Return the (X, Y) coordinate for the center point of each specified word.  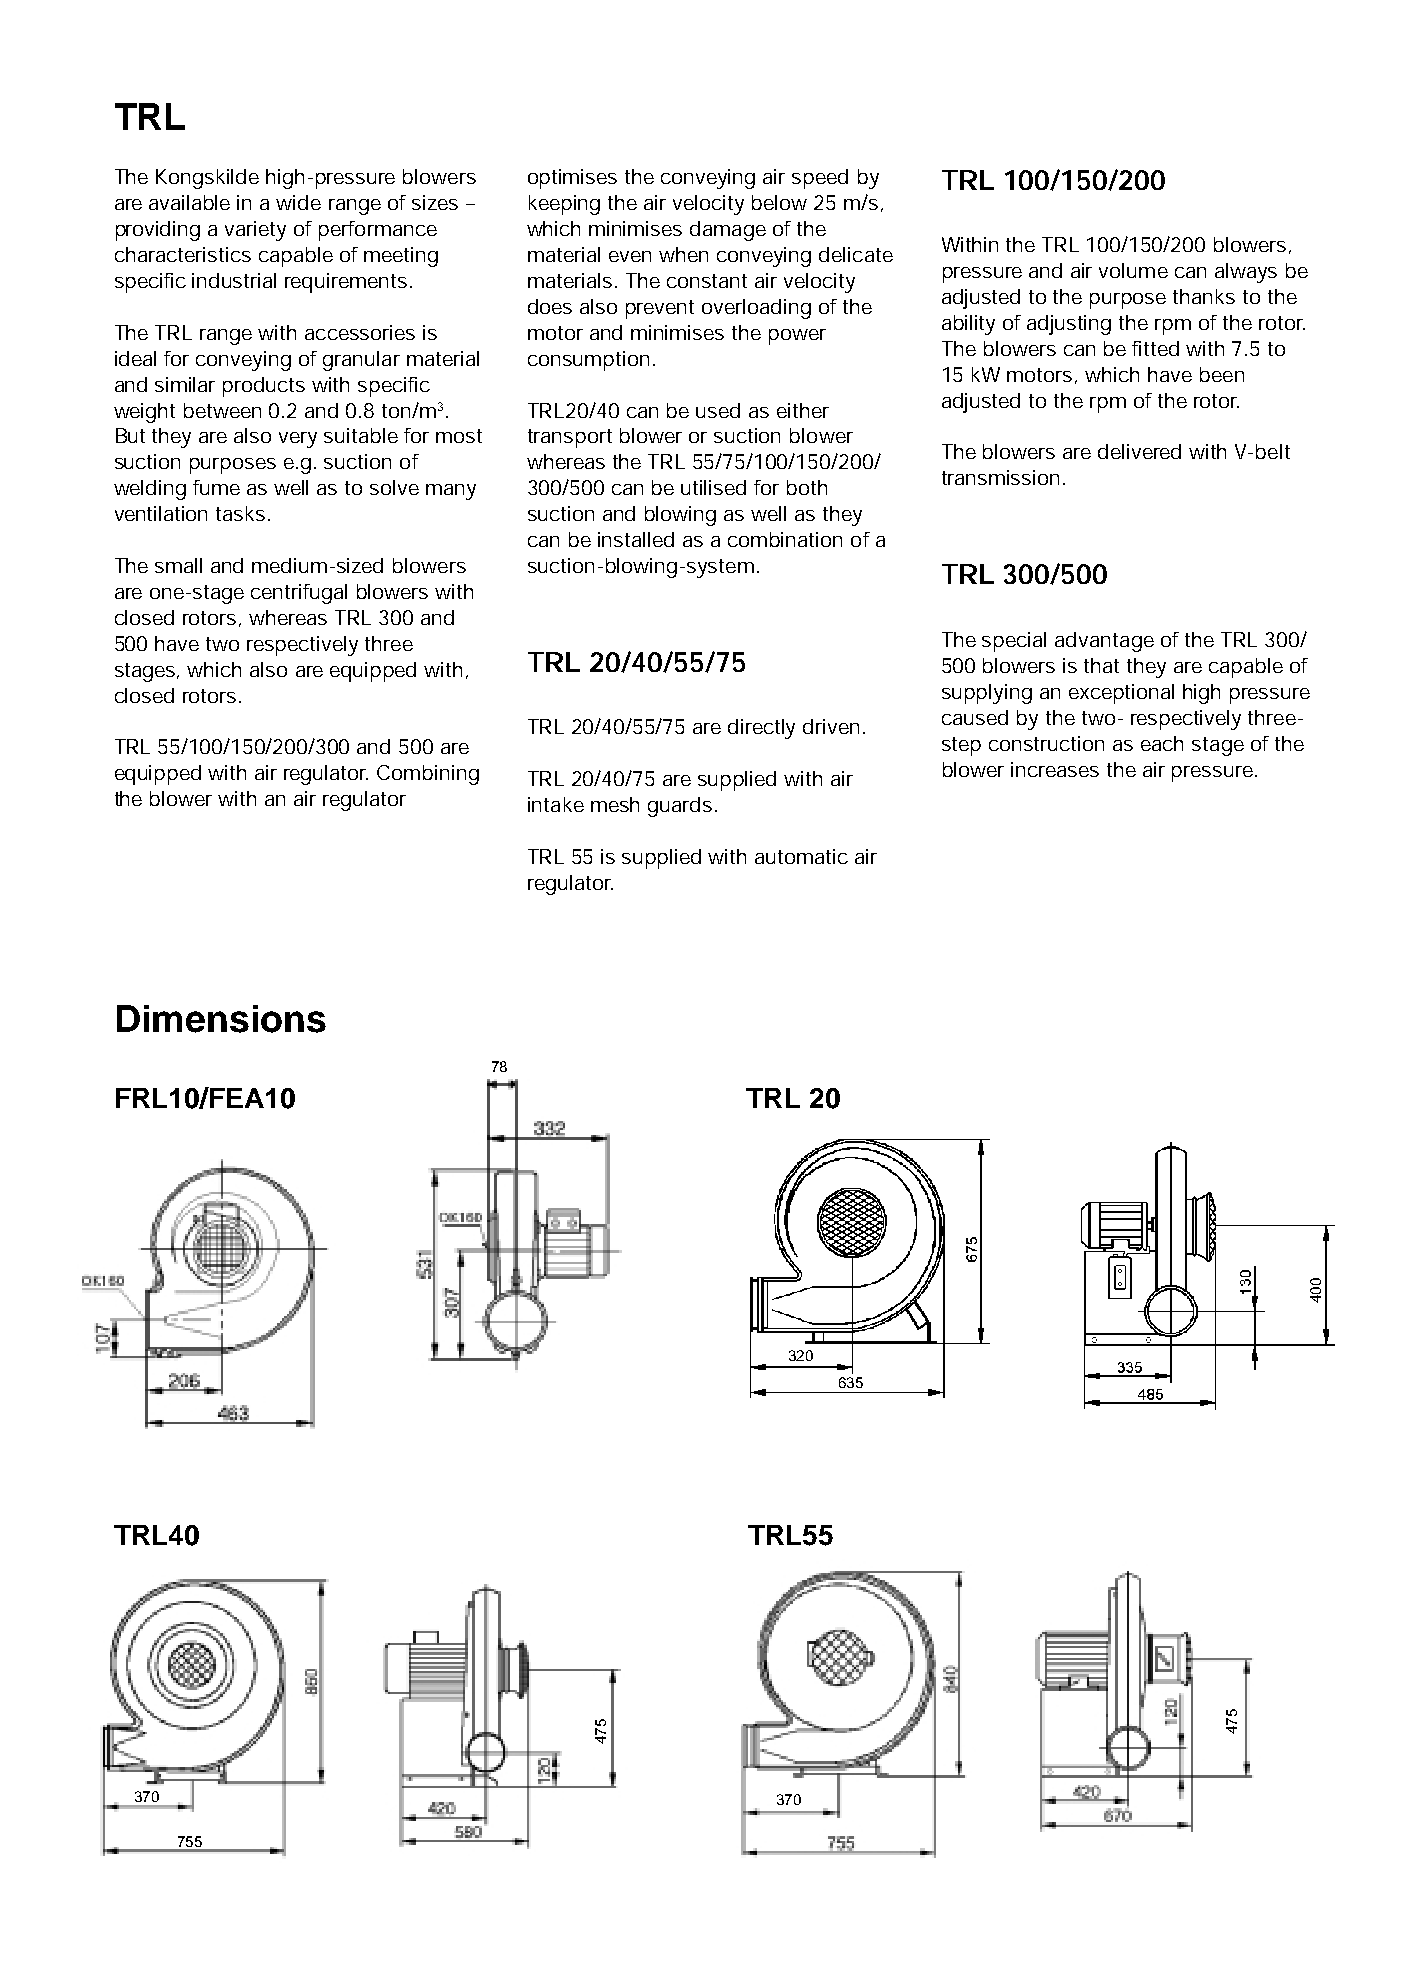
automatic (801, 856)
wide (298, 202)
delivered (1139, 451)
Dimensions (221, 1019)
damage (728, 231)
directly (761, 729)
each (1162, 743)
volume (1133, 270)
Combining (428, 775)
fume (216, 487)
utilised (713, 487)
